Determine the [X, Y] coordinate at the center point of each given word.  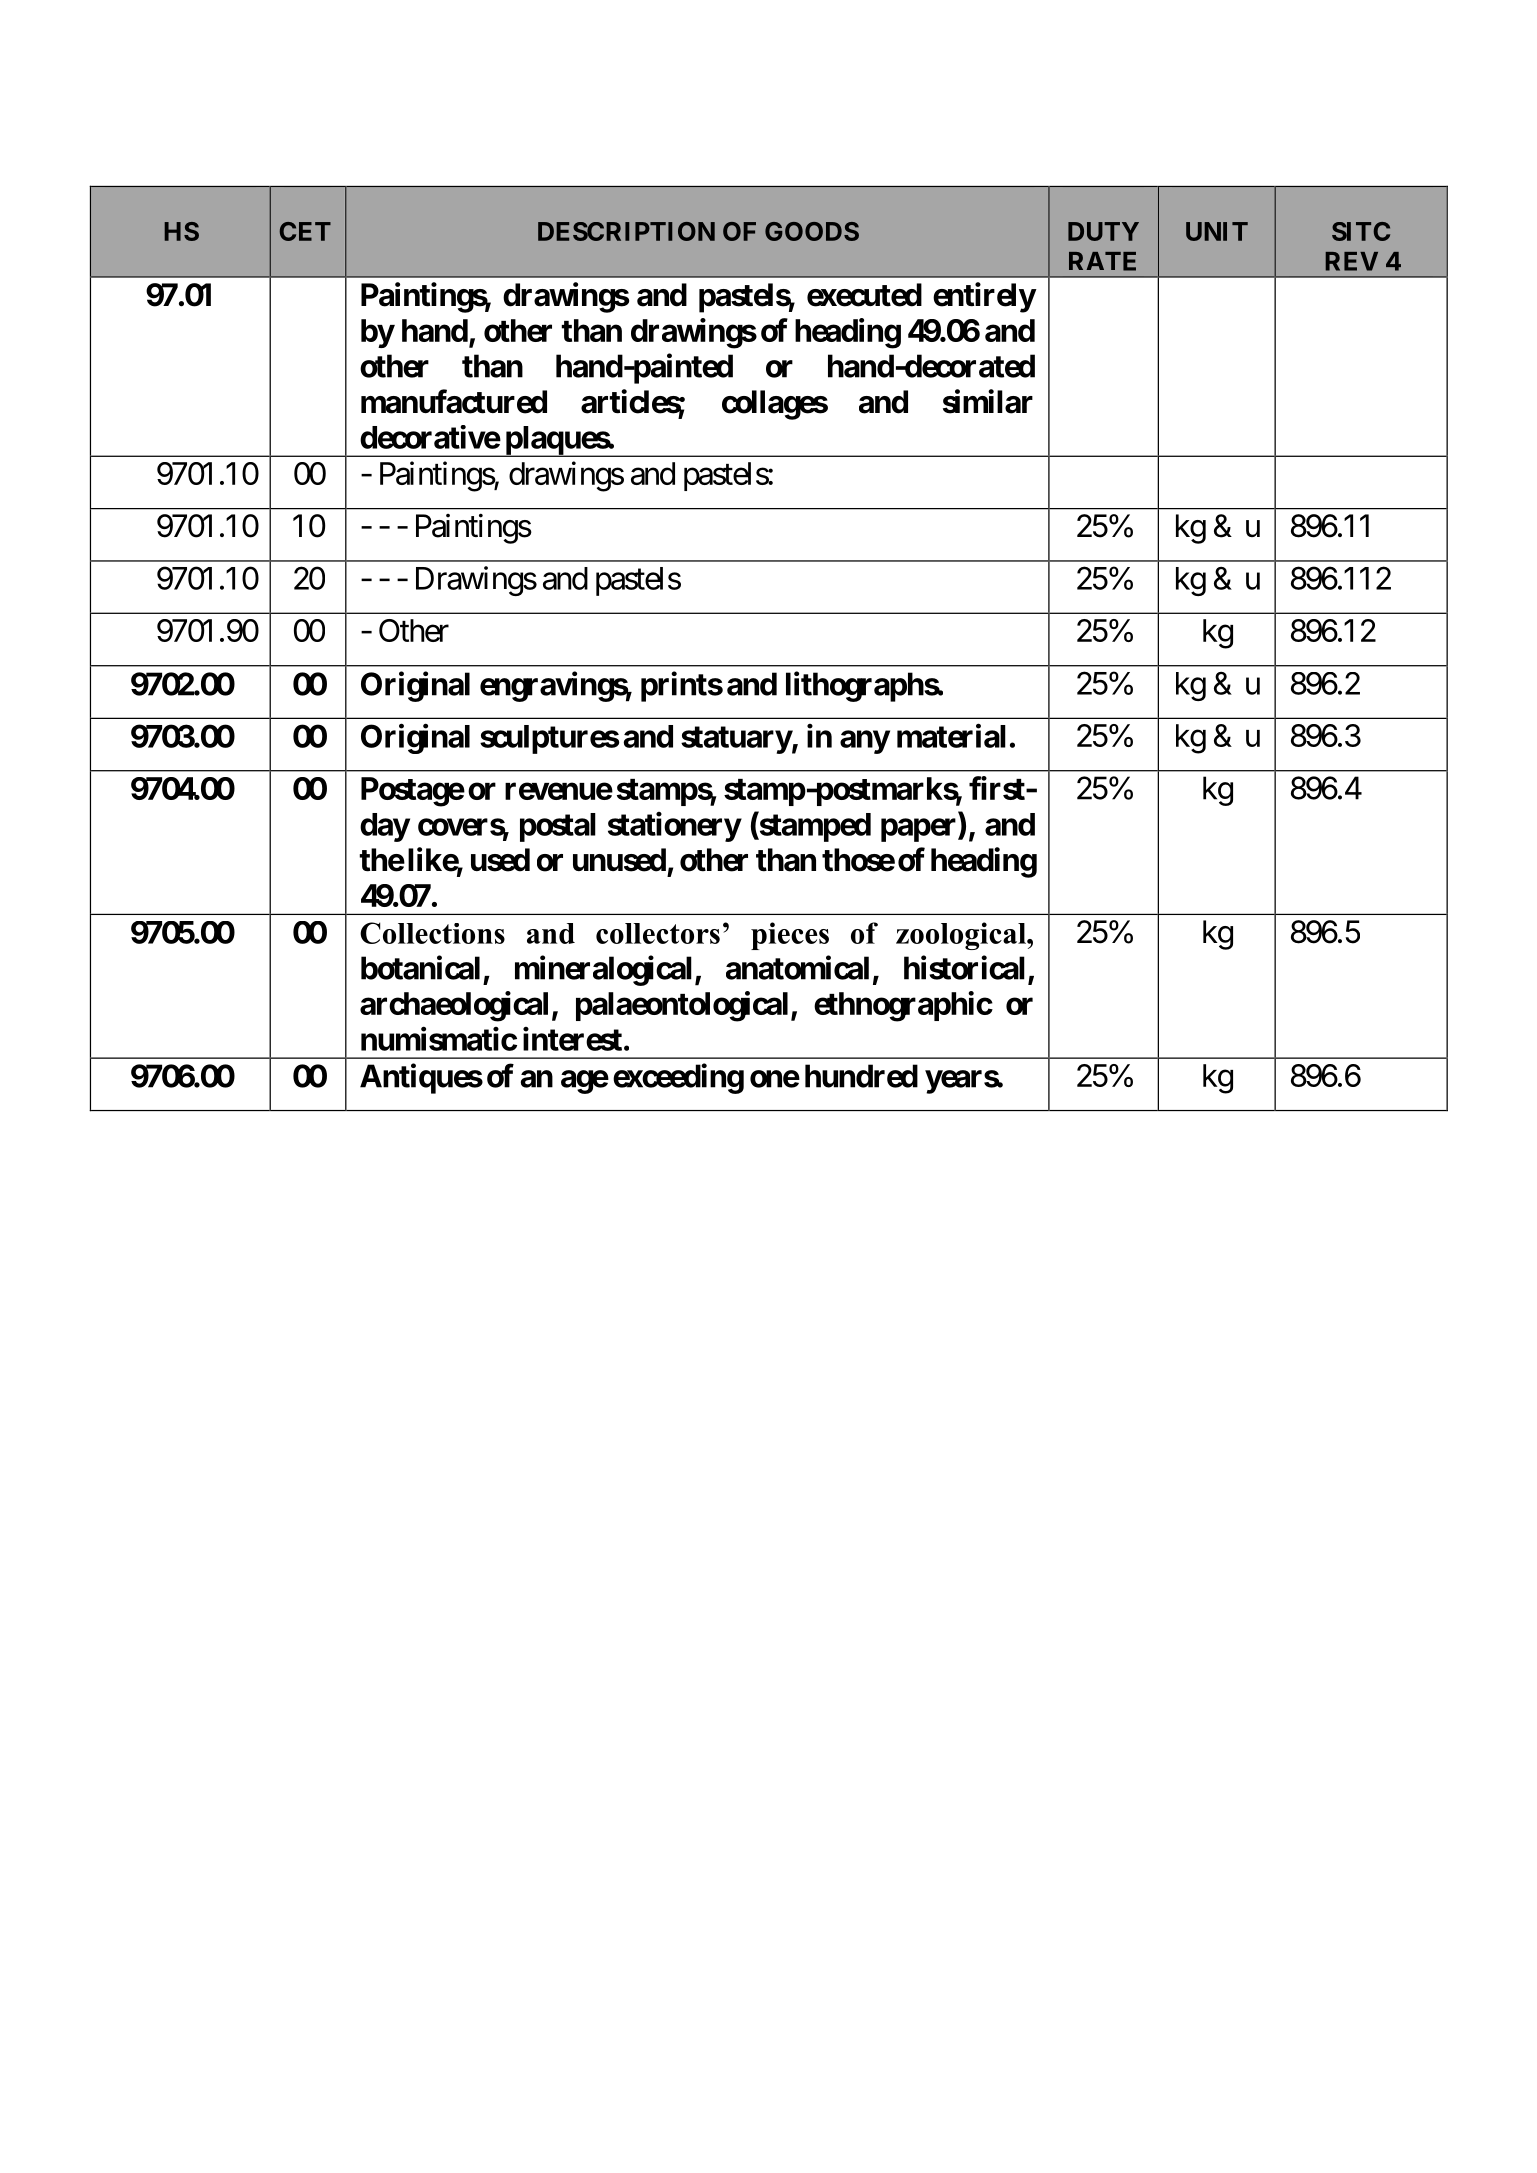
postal [558, 827]
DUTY [1103, 231]
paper [920, 830]
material [951, 736]
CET [305, 231]
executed [864, 295]
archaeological [454, 1006]
